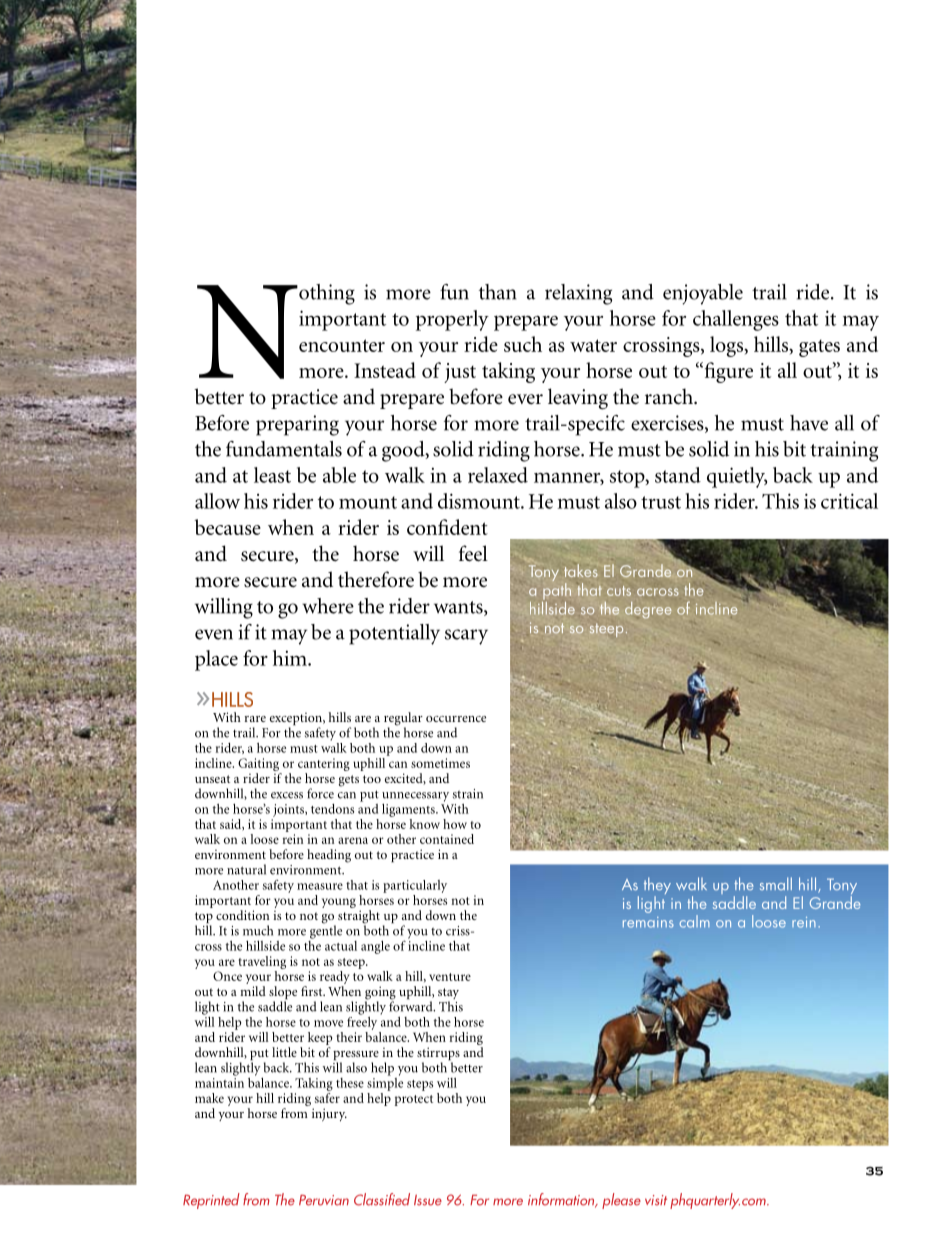  Describe the element at coordinates (262, 962) in the document. I see `traveling` at that location.
